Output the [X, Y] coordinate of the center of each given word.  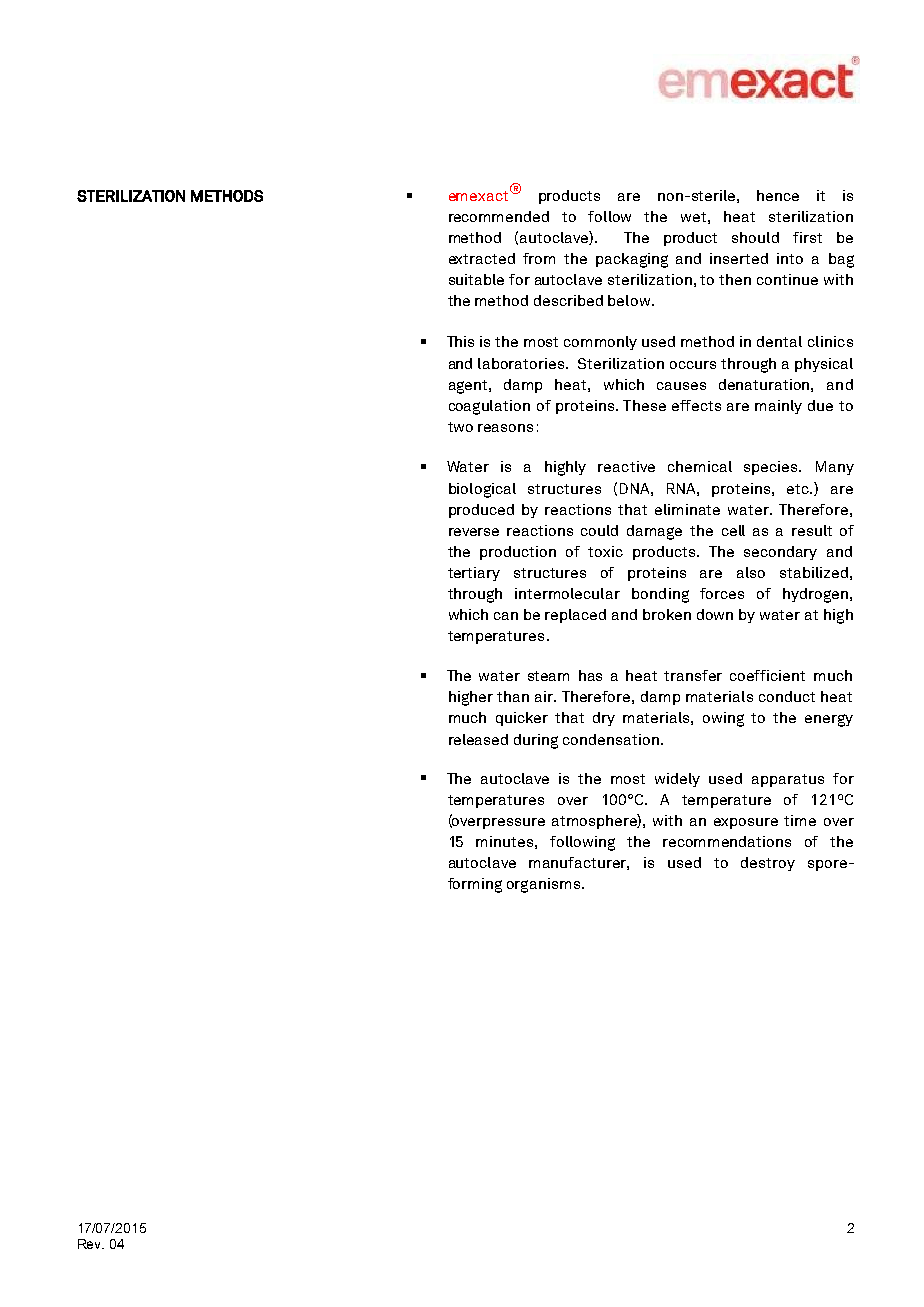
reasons [505, 428]
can [506, 616]
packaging [632, 260]
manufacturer [579, 863]
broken [667, 614]
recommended [499, 216]
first [807, 237]
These [644, 405]
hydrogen [815, 595]
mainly [778, 407]
